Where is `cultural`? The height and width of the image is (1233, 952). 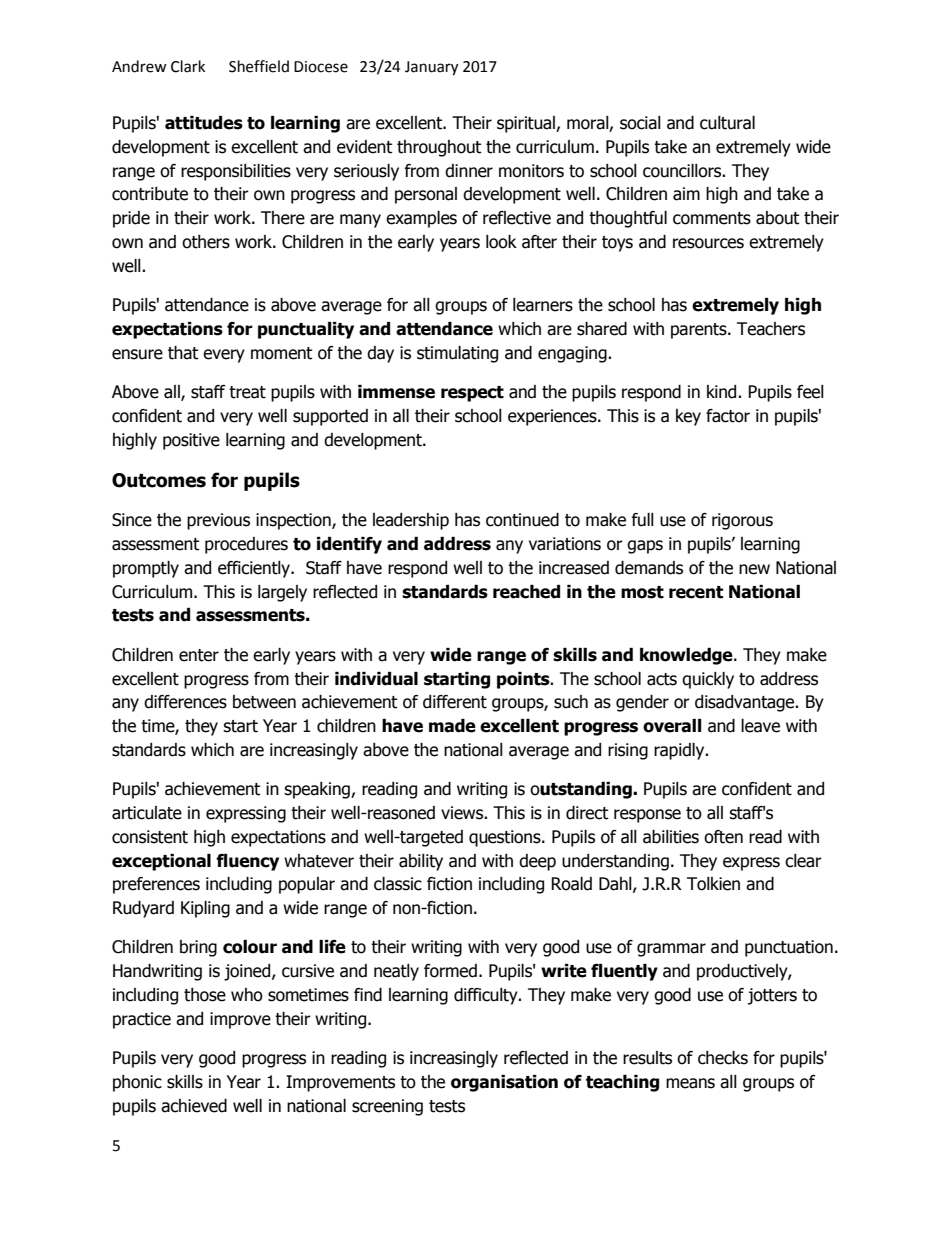 cultural is located at coordinates (727, 123).
